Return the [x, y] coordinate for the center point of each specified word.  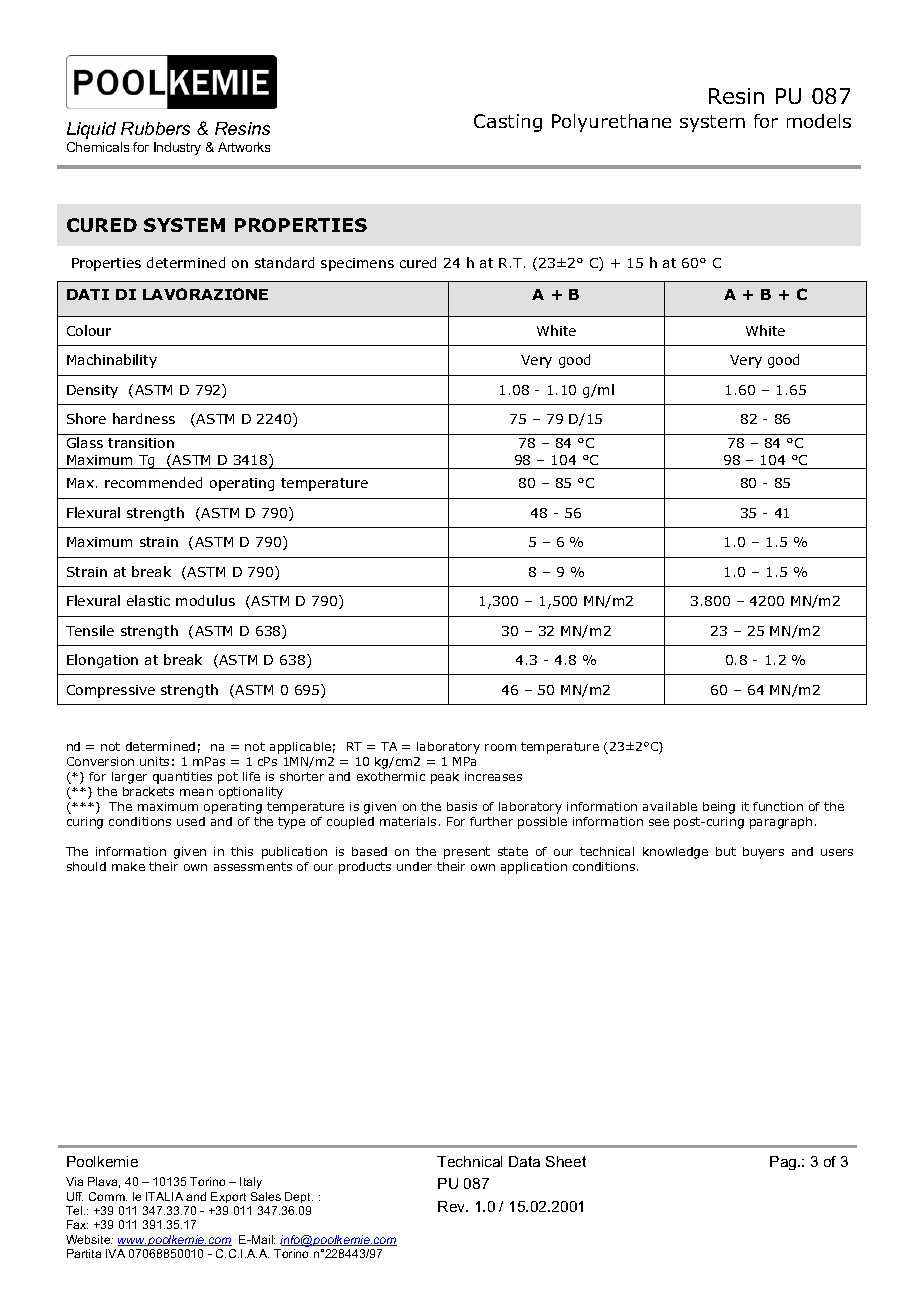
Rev [453, 1206]
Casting [508, 123]
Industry [177, 148]
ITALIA [164, 1196]
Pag [784, 1163]
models [819, 121]
